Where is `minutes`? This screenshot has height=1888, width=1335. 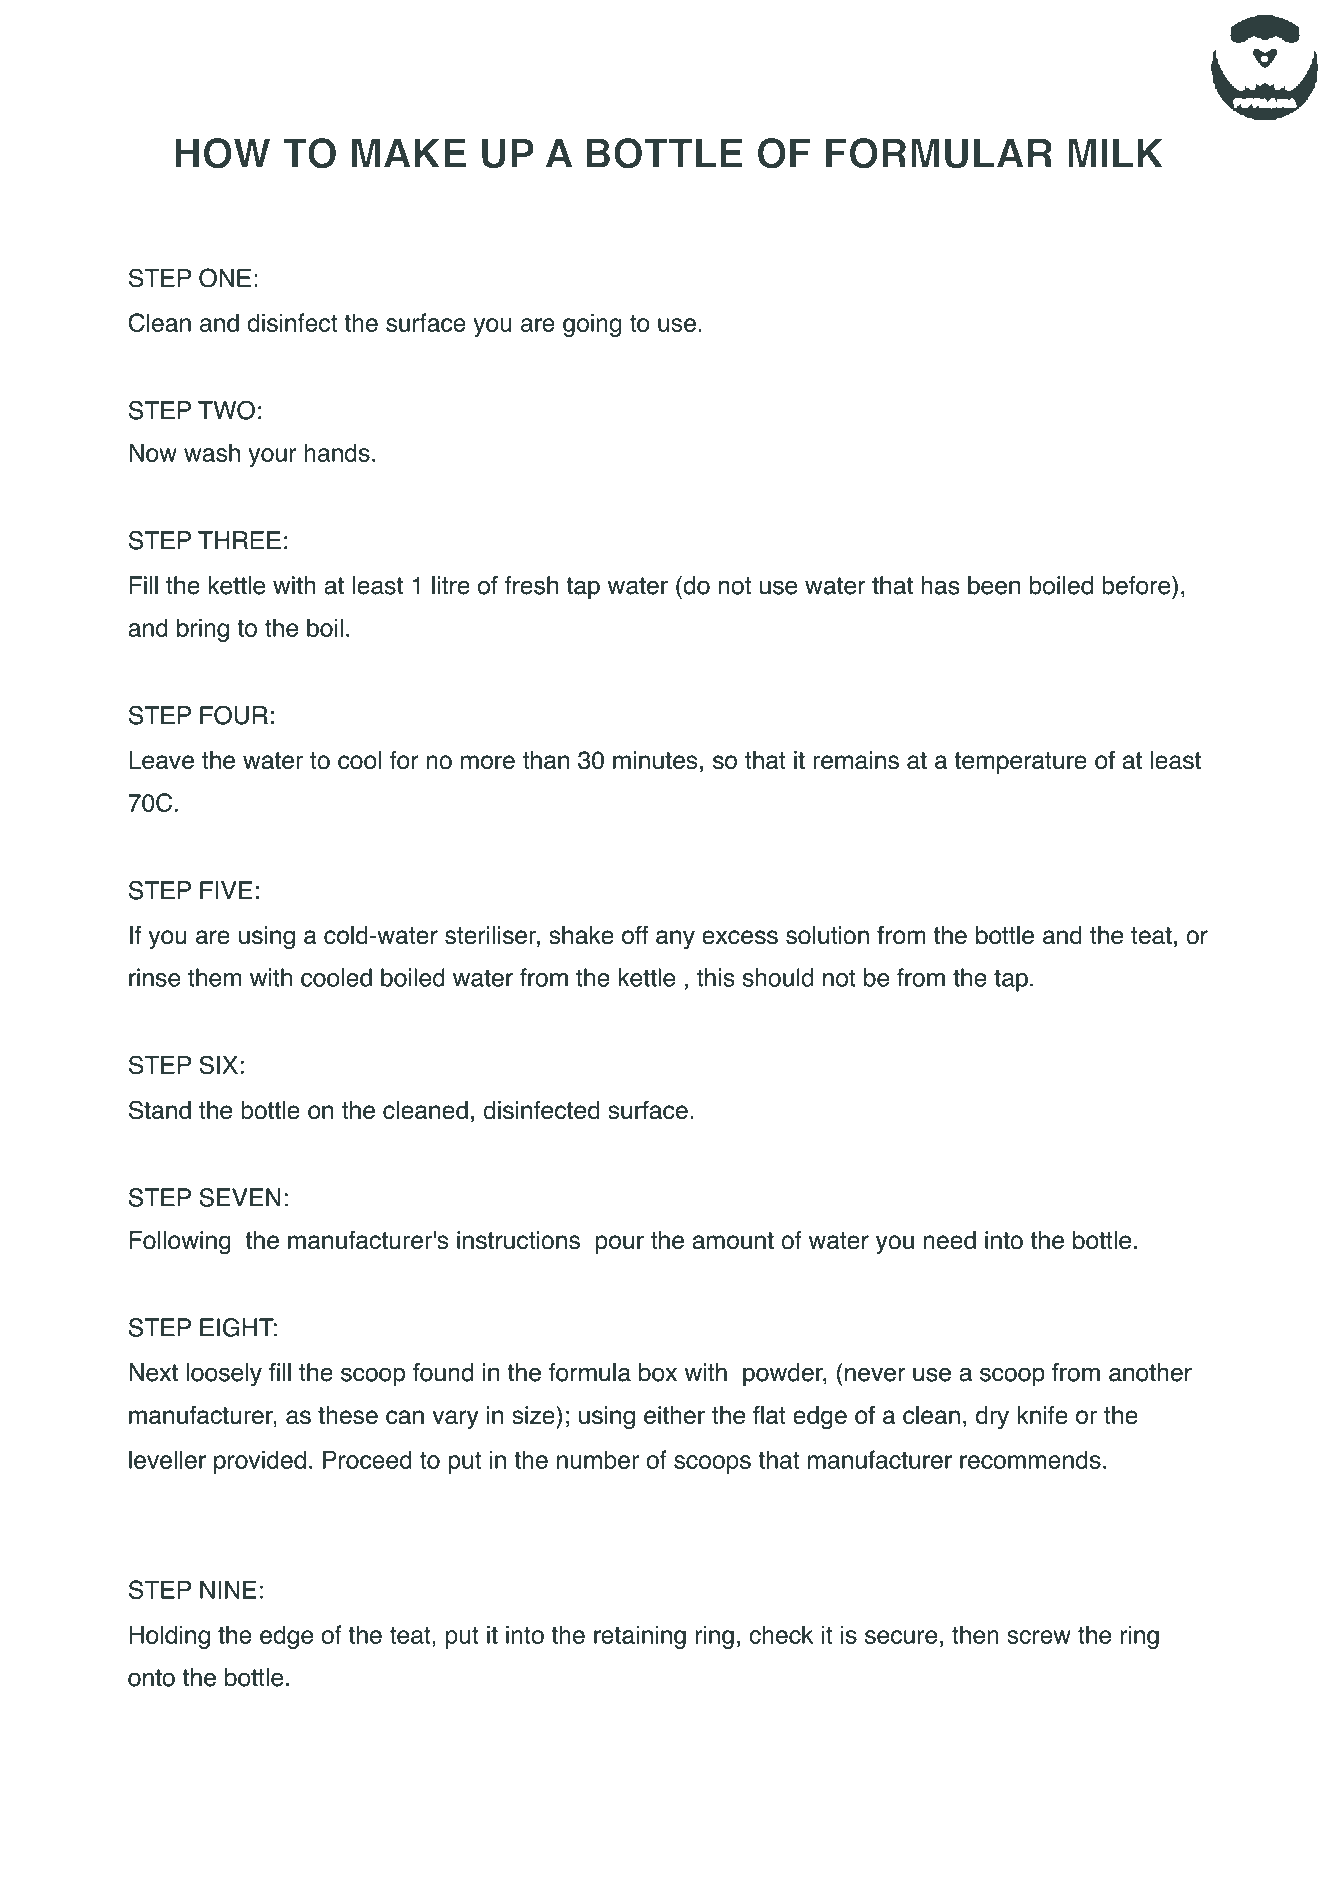
minutes is located at coordinates (655, 760).
